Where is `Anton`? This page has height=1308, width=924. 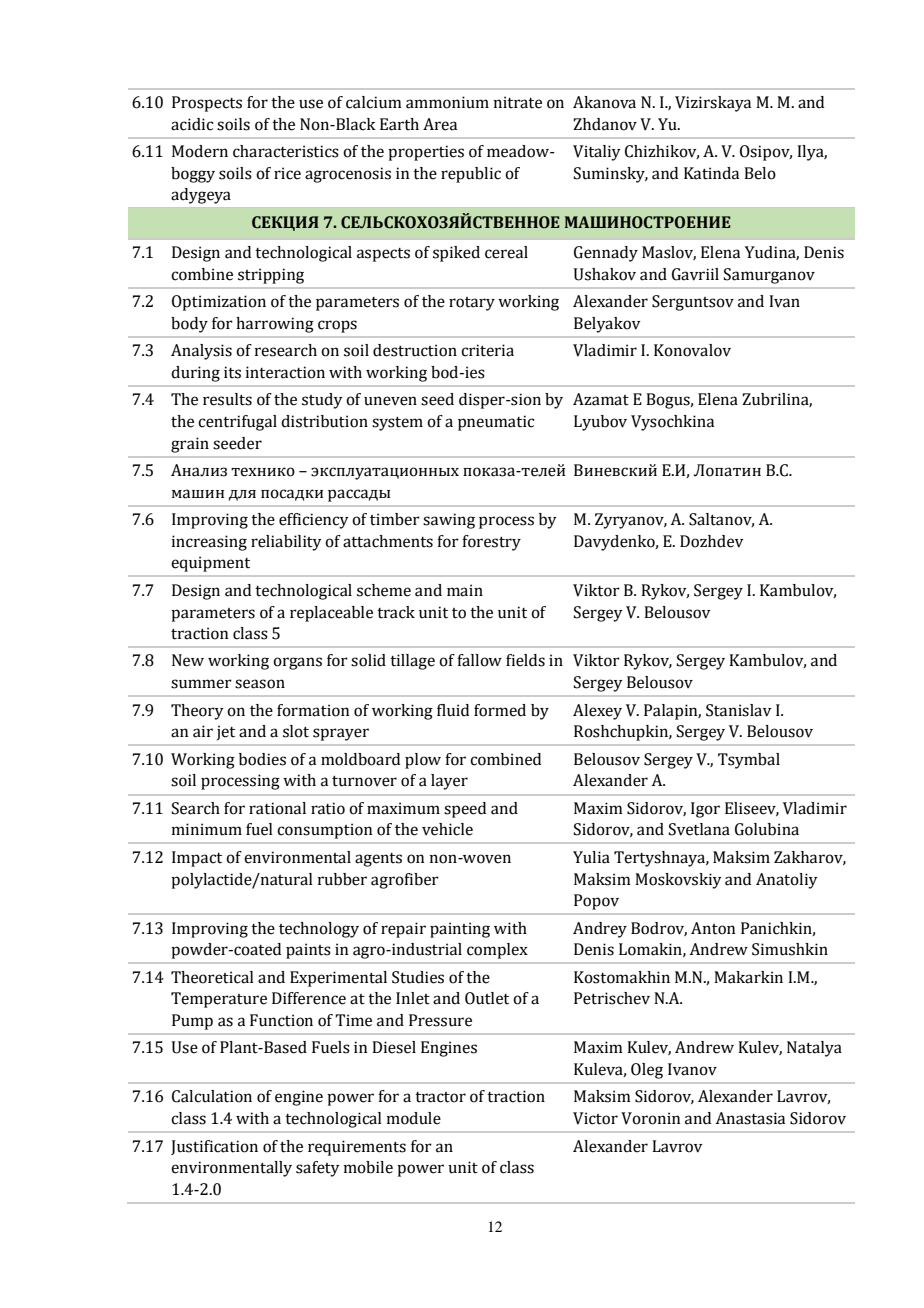 Anton is located at coordinates (713, 928).
